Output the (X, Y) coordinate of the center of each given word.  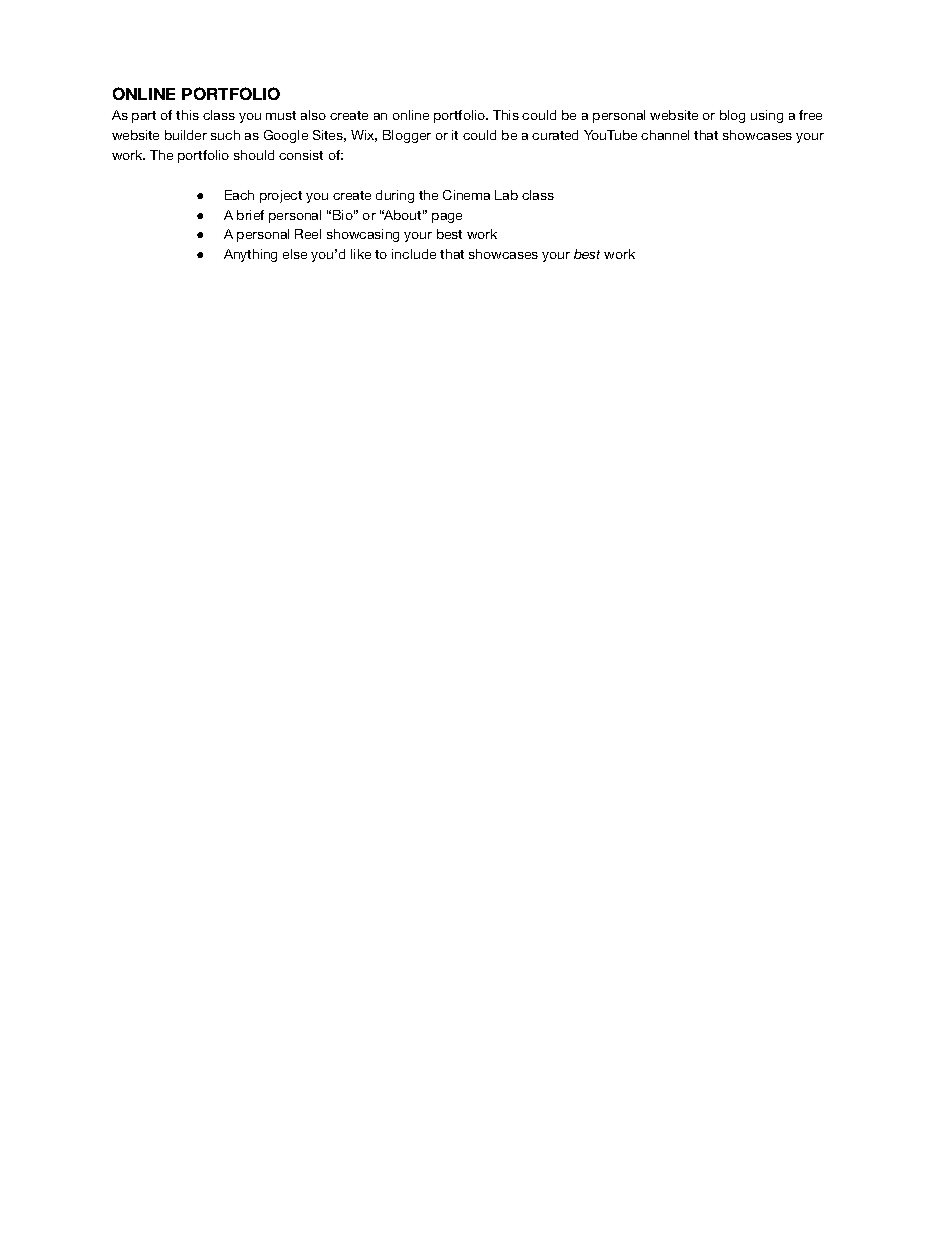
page (447, 218)
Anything (250, 255)
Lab (506, 195)
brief (250, 215)
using (767, 116)
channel (665, 135)
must (281, 115)
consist (301, 155)
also (313, 115)
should (254, 155)
